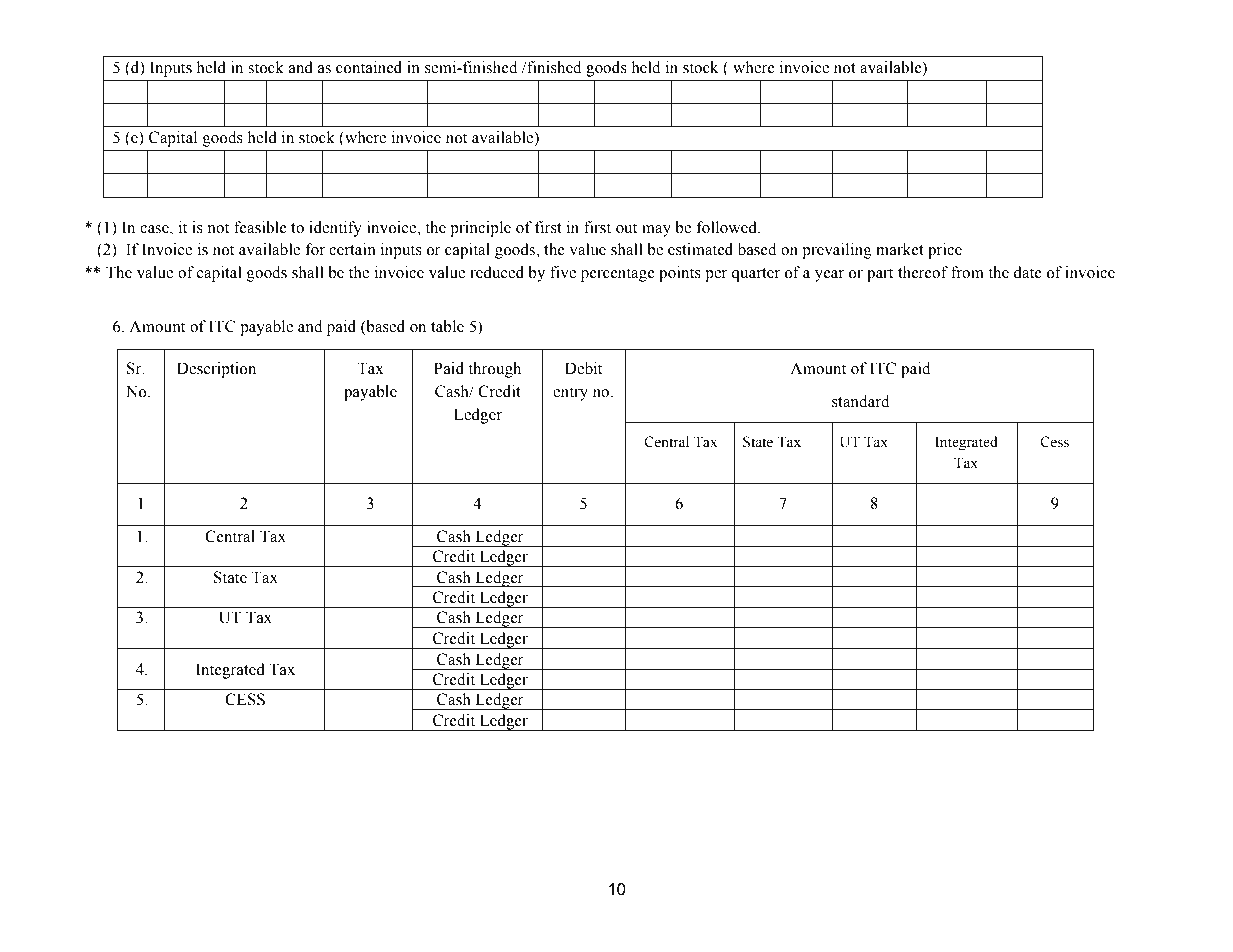 This screenshot has height=952, width=1233. What do you see at coordinates (656, 231) in the screenshot?
I see `may` at bounding box center [656, 231].
